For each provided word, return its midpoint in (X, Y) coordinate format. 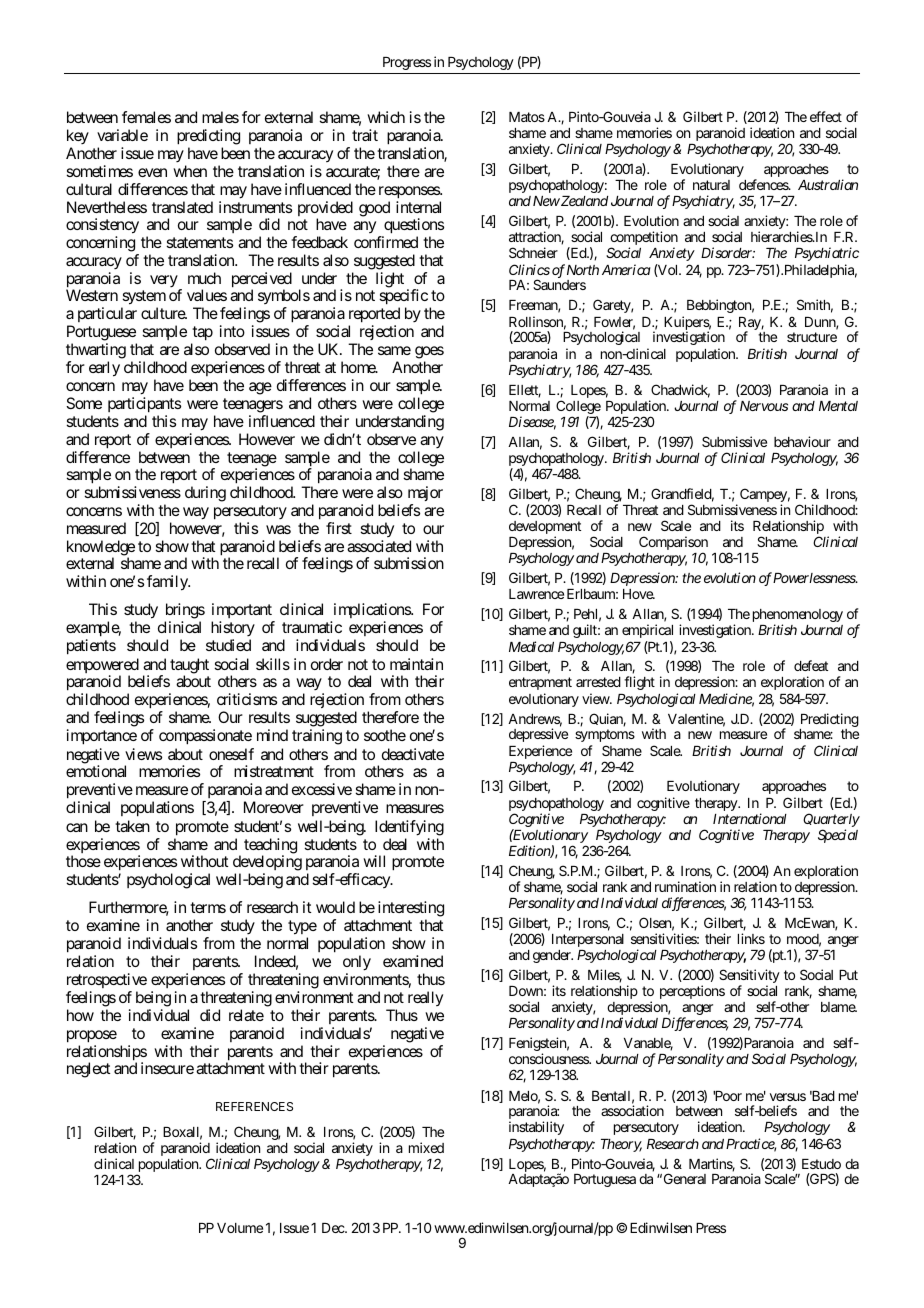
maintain (416, 664)
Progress (407, 63)
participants (144, 405)
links (751, 938)
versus (788, 1097)
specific (403, 298)
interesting (411, 909)
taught (189, 667)
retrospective (107, 980)
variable (122, 135)
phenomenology (798, 617)
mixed (426, 1147)
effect (826, 116)
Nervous (764, 406)
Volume (240, 1228)
